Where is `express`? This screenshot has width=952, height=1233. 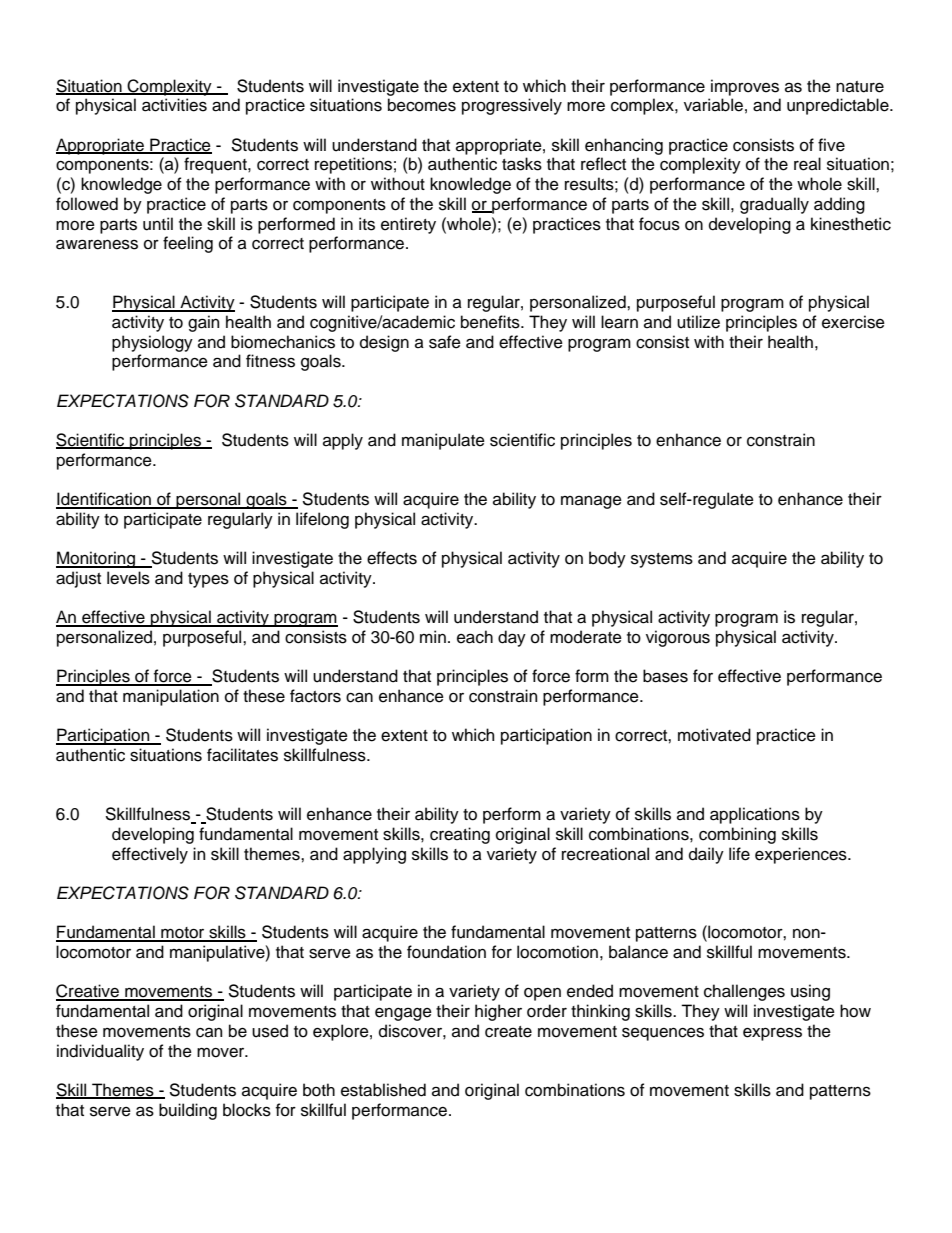 express is located at coordinates (772, 1034).
